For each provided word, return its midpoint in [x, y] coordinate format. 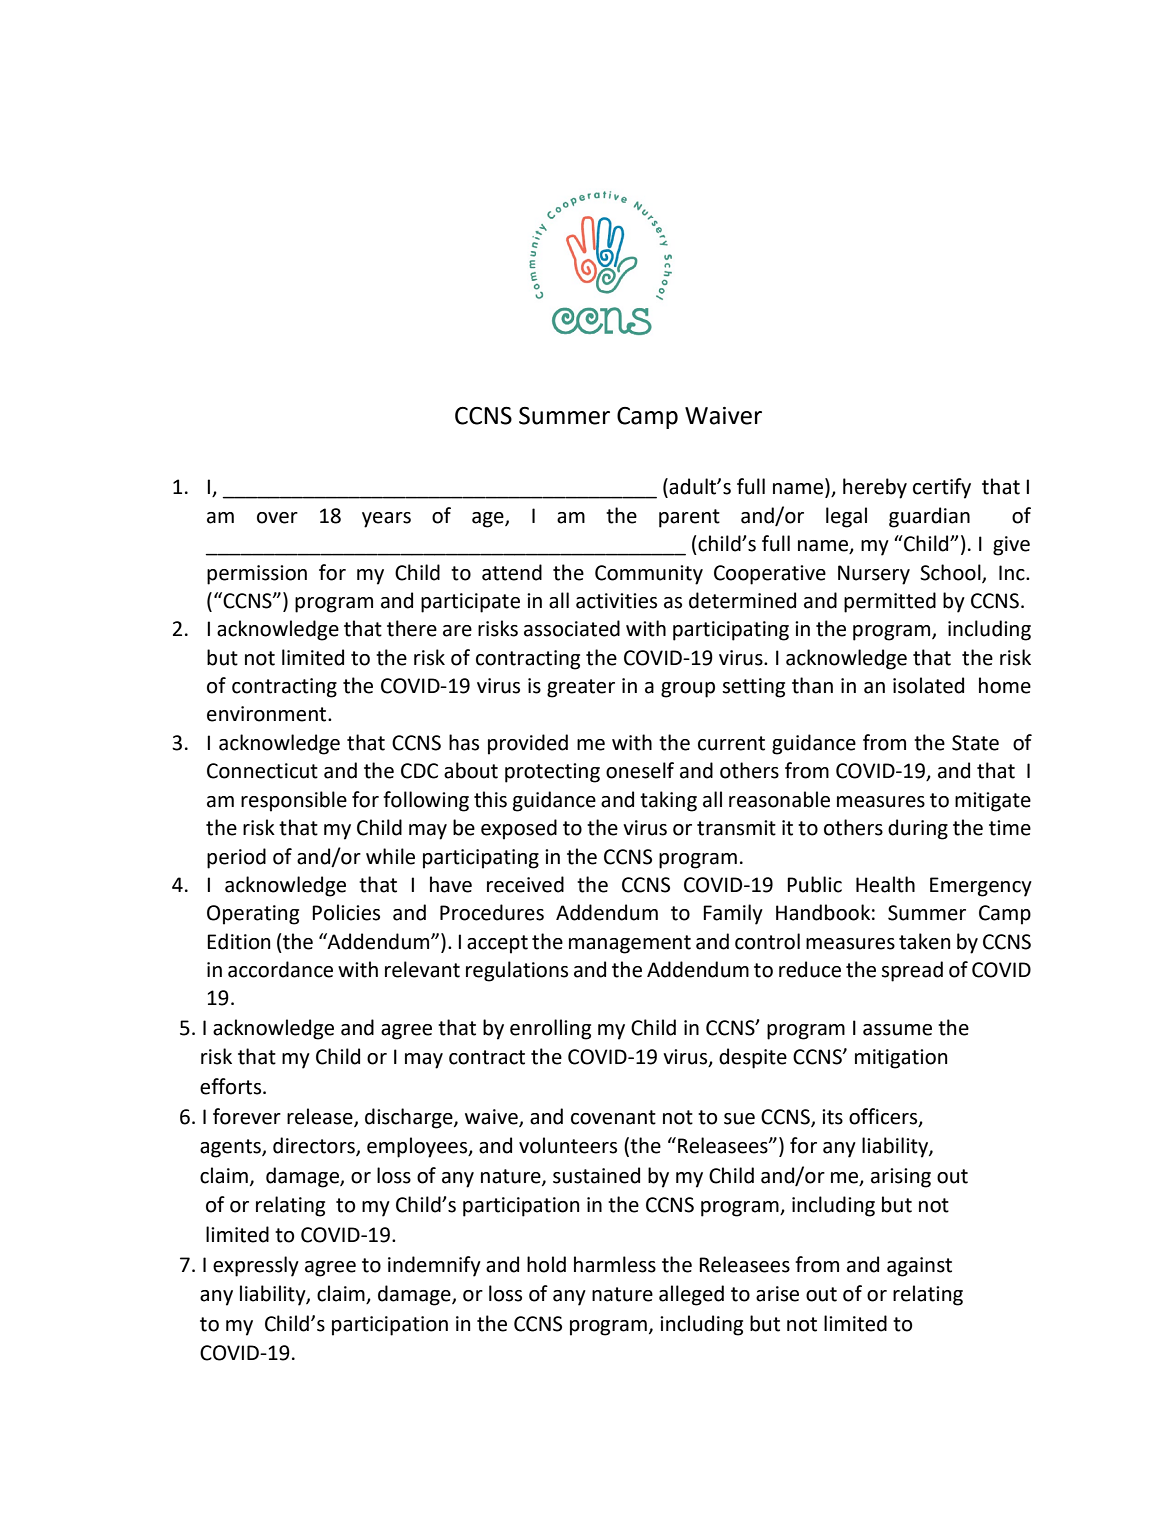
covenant [613, 1117]
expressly [256, 1266]
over [277, 518]
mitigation [901, 1059]
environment [268, 714]
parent [689, 518]
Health [885, 884]
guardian [929, 517]
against [919, 1267]
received [525, 884]
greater [581, 688]
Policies [346, 912]
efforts [232, 1086]
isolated [928, 685]
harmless [615, 1264]
